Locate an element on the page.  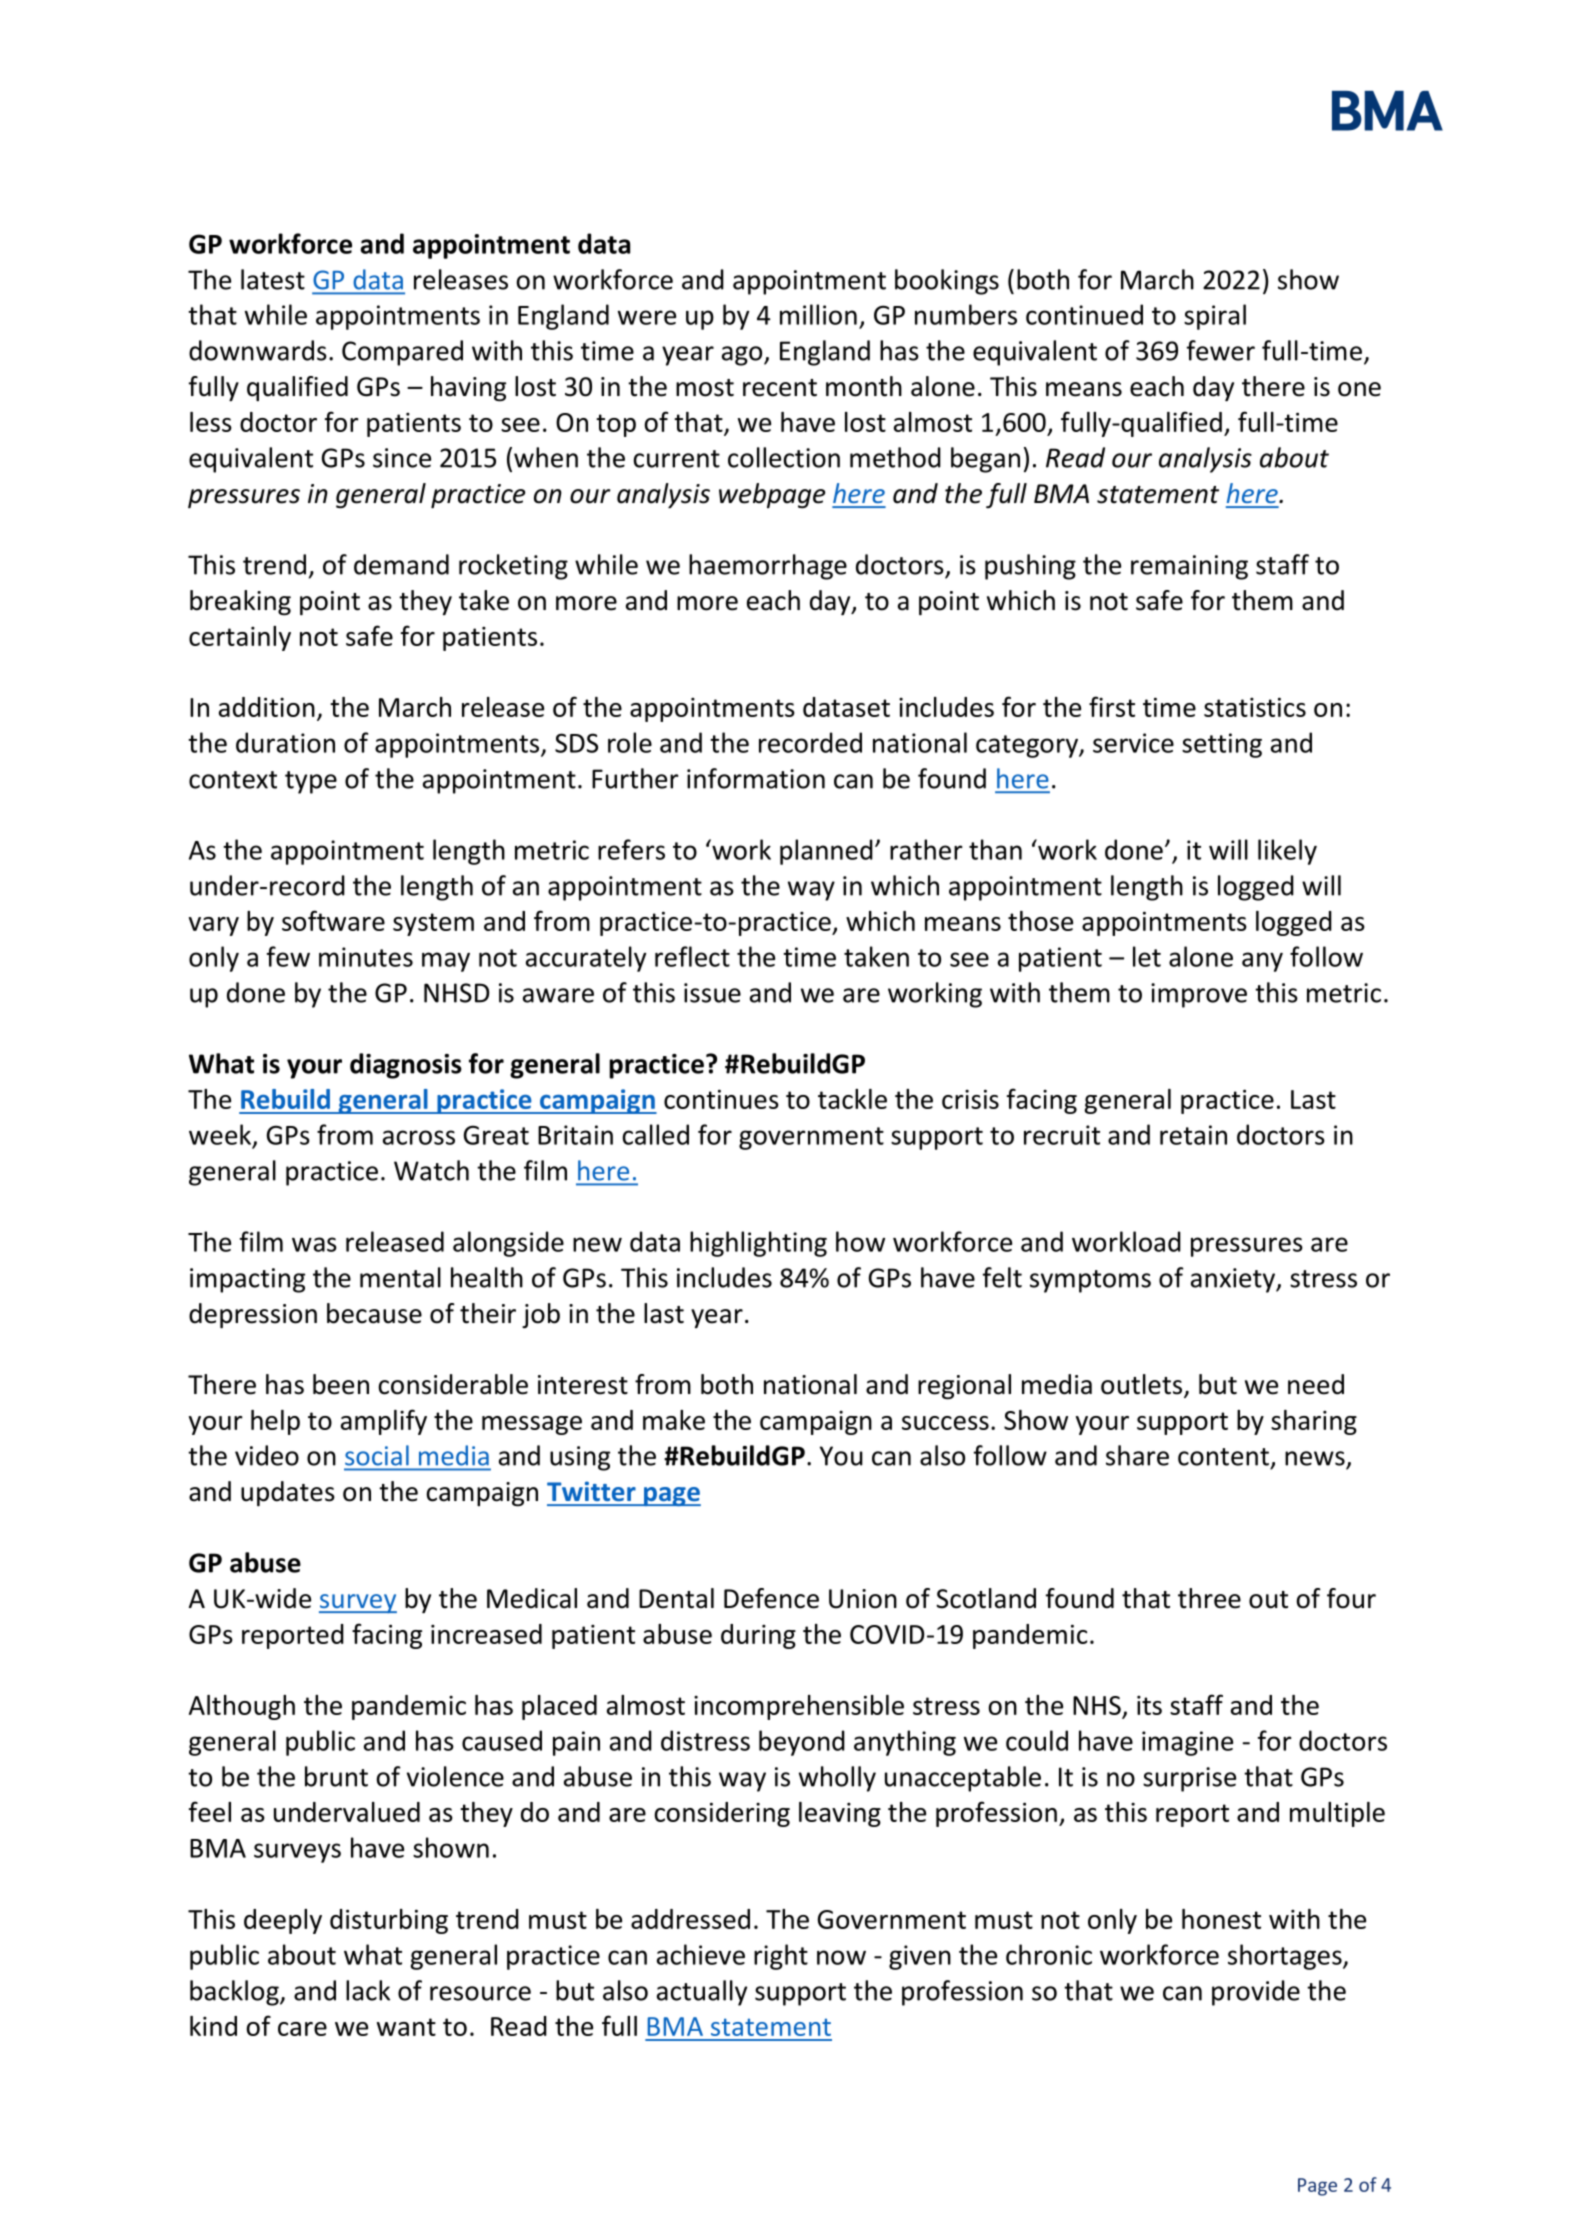
lack is located at coordinates (368, 1990).
